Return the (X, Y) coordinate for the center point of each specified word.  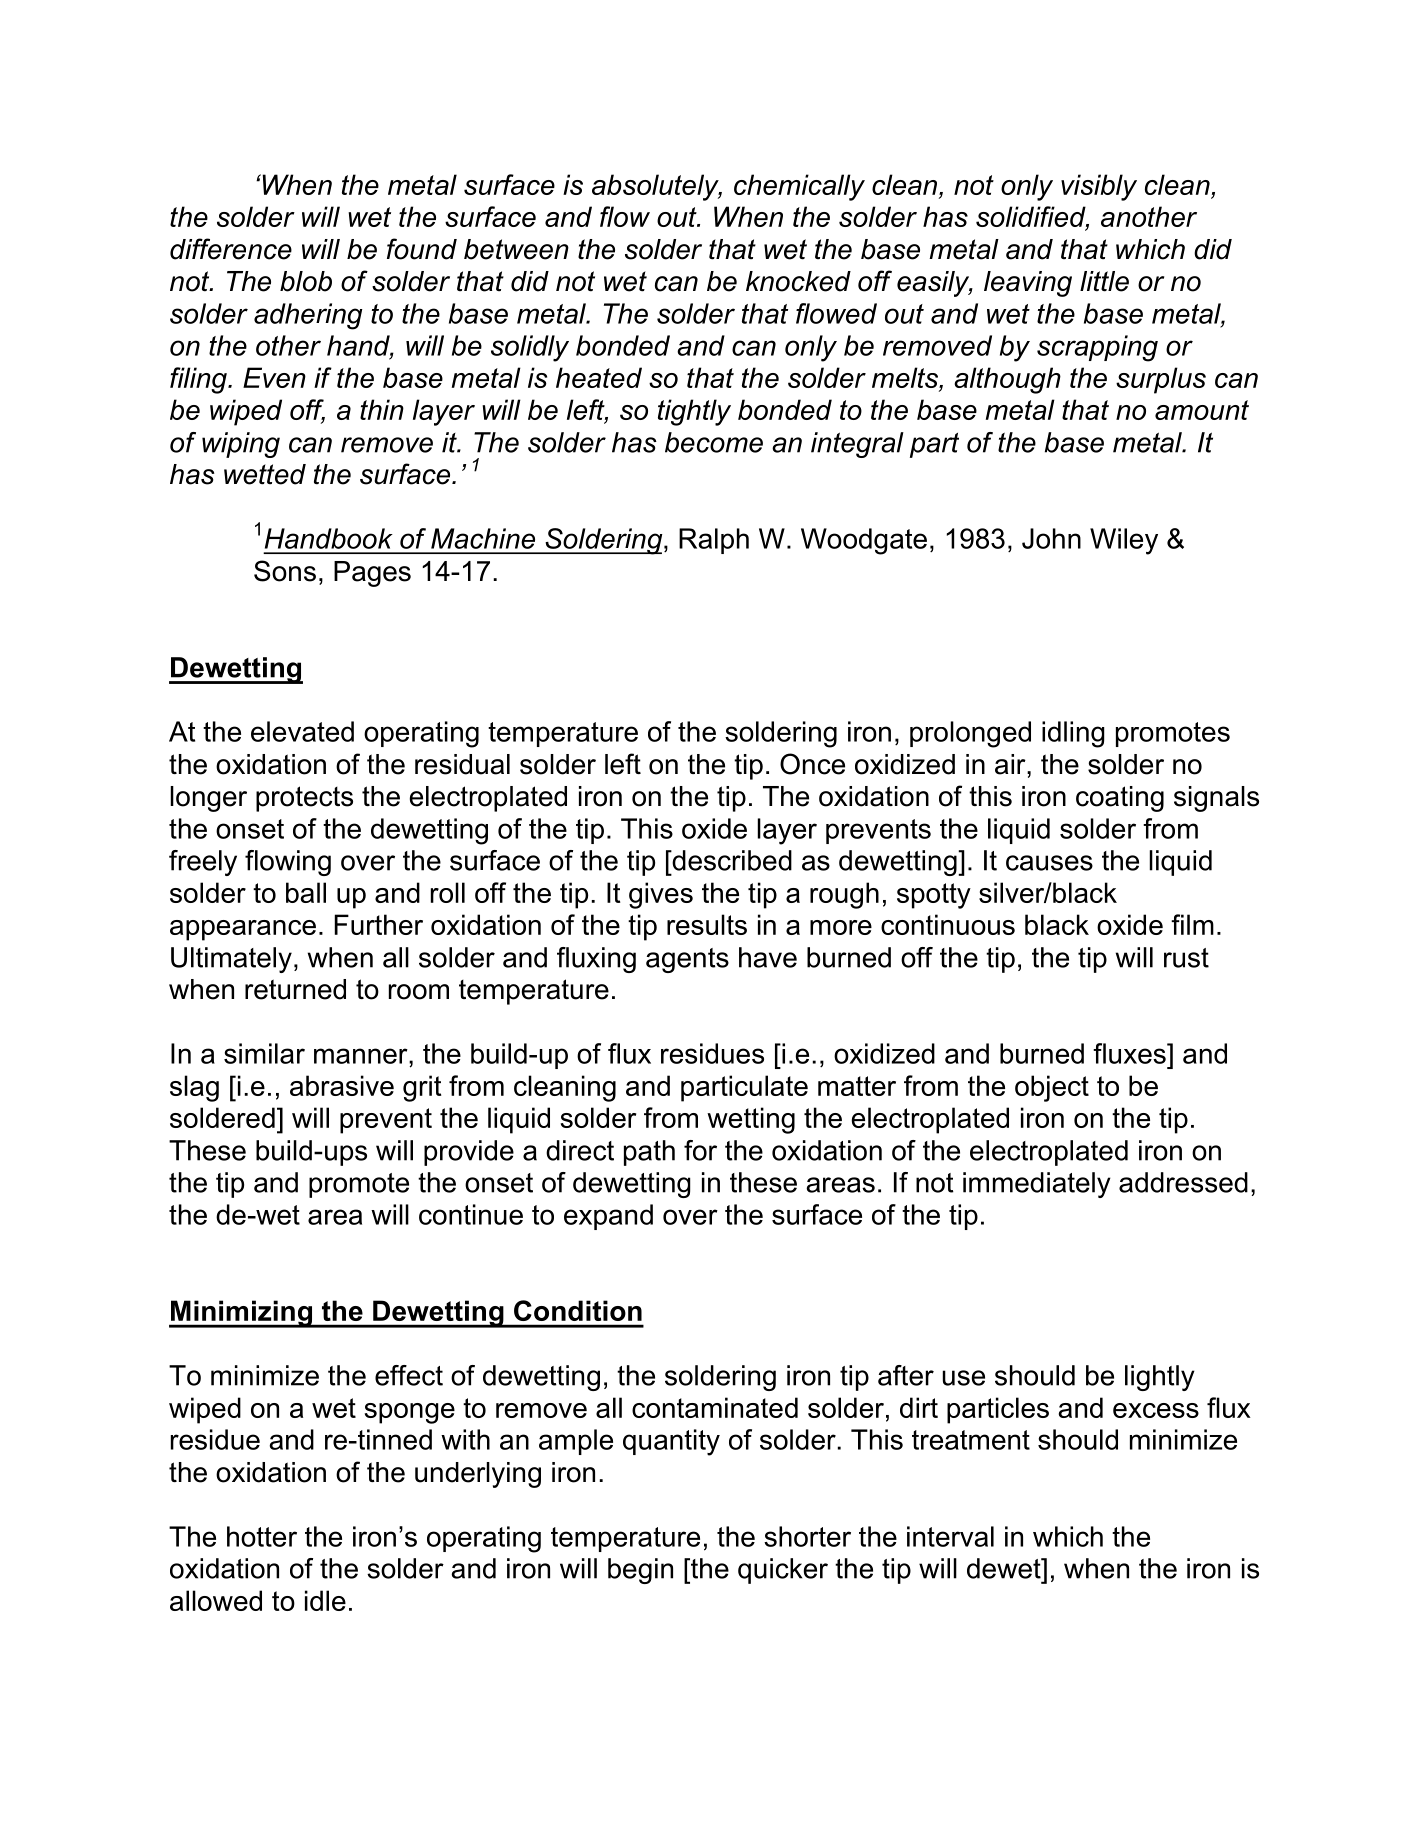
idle (325, 1600)
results (707, 924)
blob (306, 281)
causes (1049, 863)
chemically (799, 187)
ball (306, 892)
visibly (1099, 187)
